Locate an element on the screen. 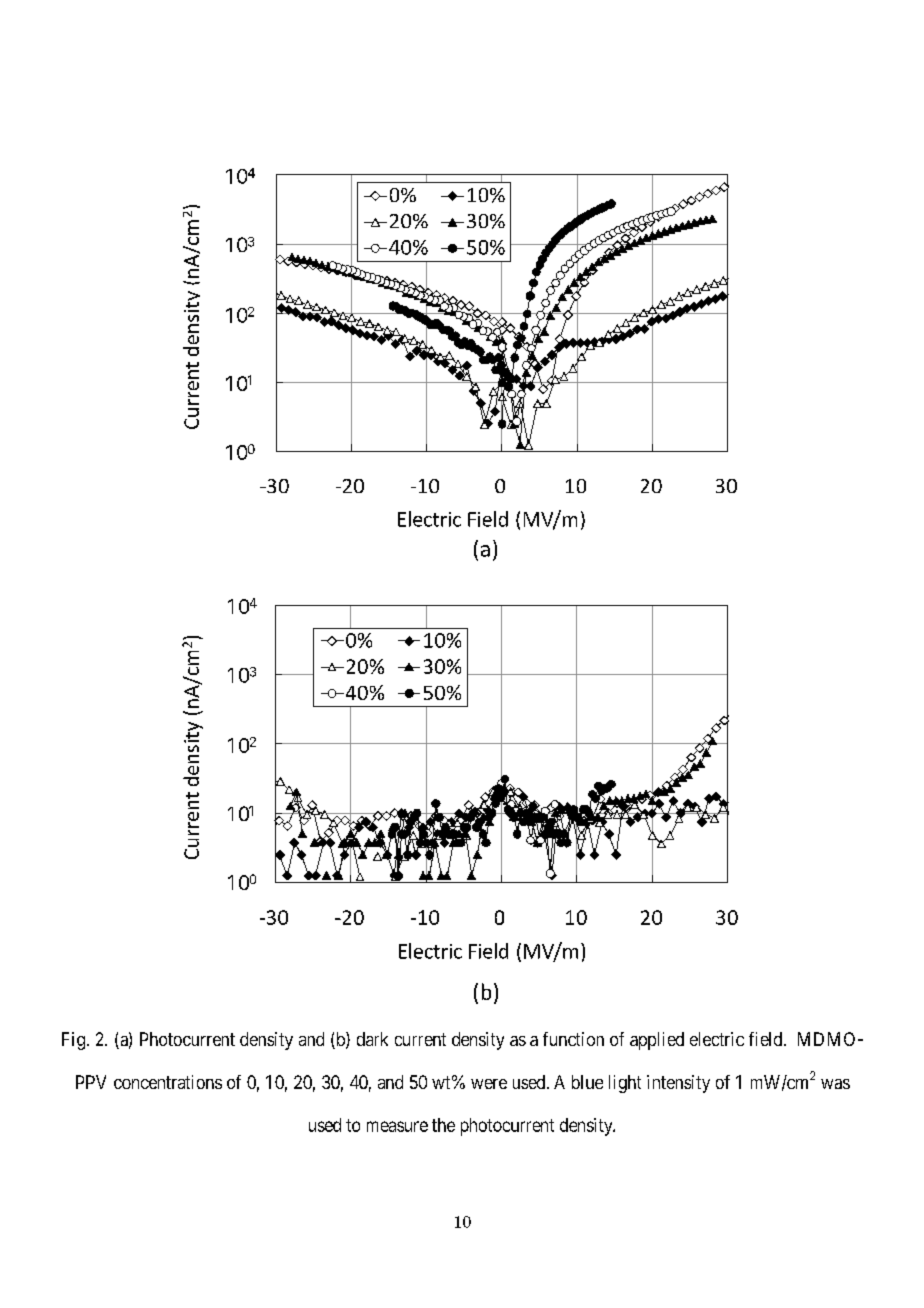 The width and height of the screenshot is (924, 1308). the is located at coordinates (443, 1125).
